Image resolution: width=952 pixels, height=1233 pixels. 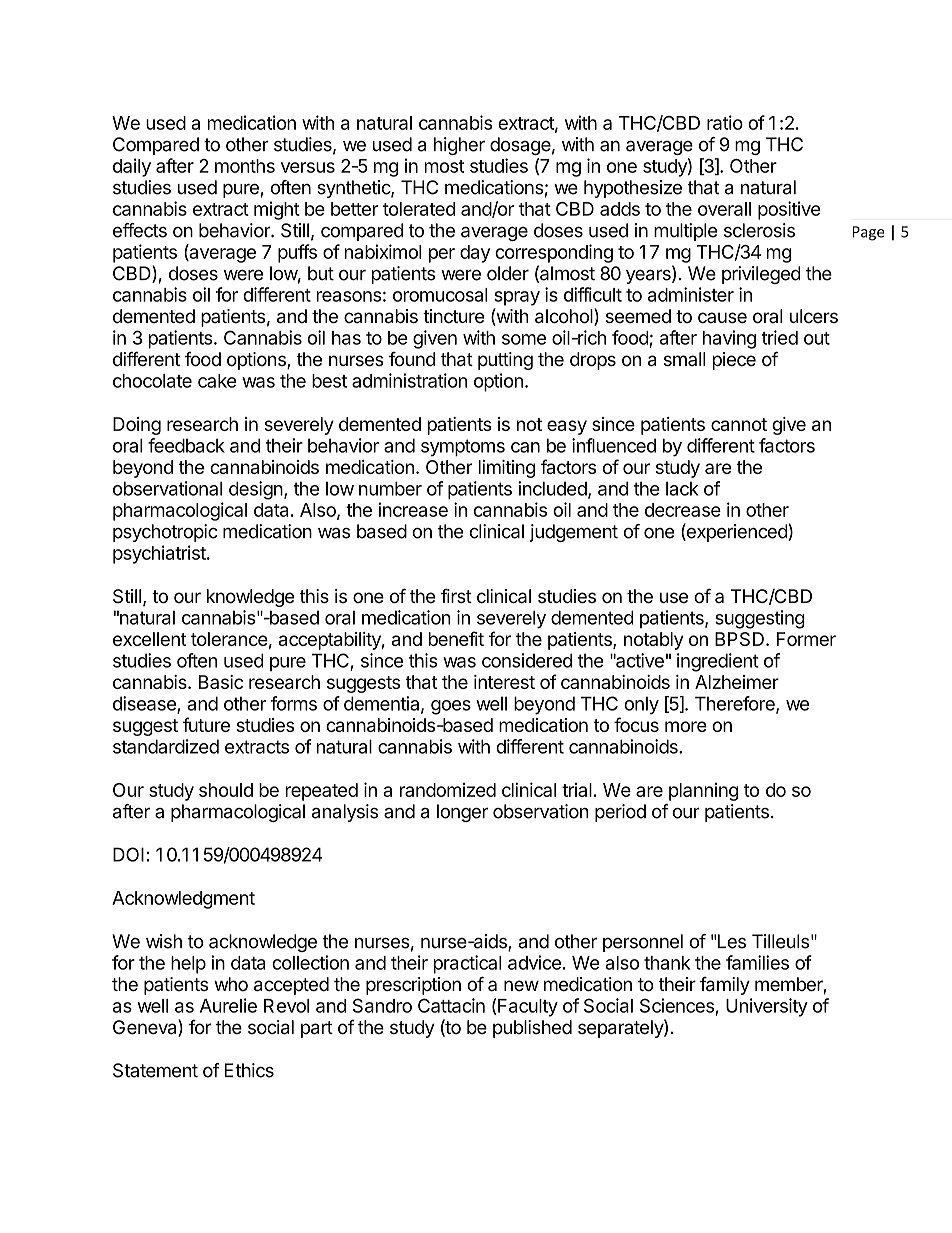 I want to click on higher, so click(x=459, y=146).
